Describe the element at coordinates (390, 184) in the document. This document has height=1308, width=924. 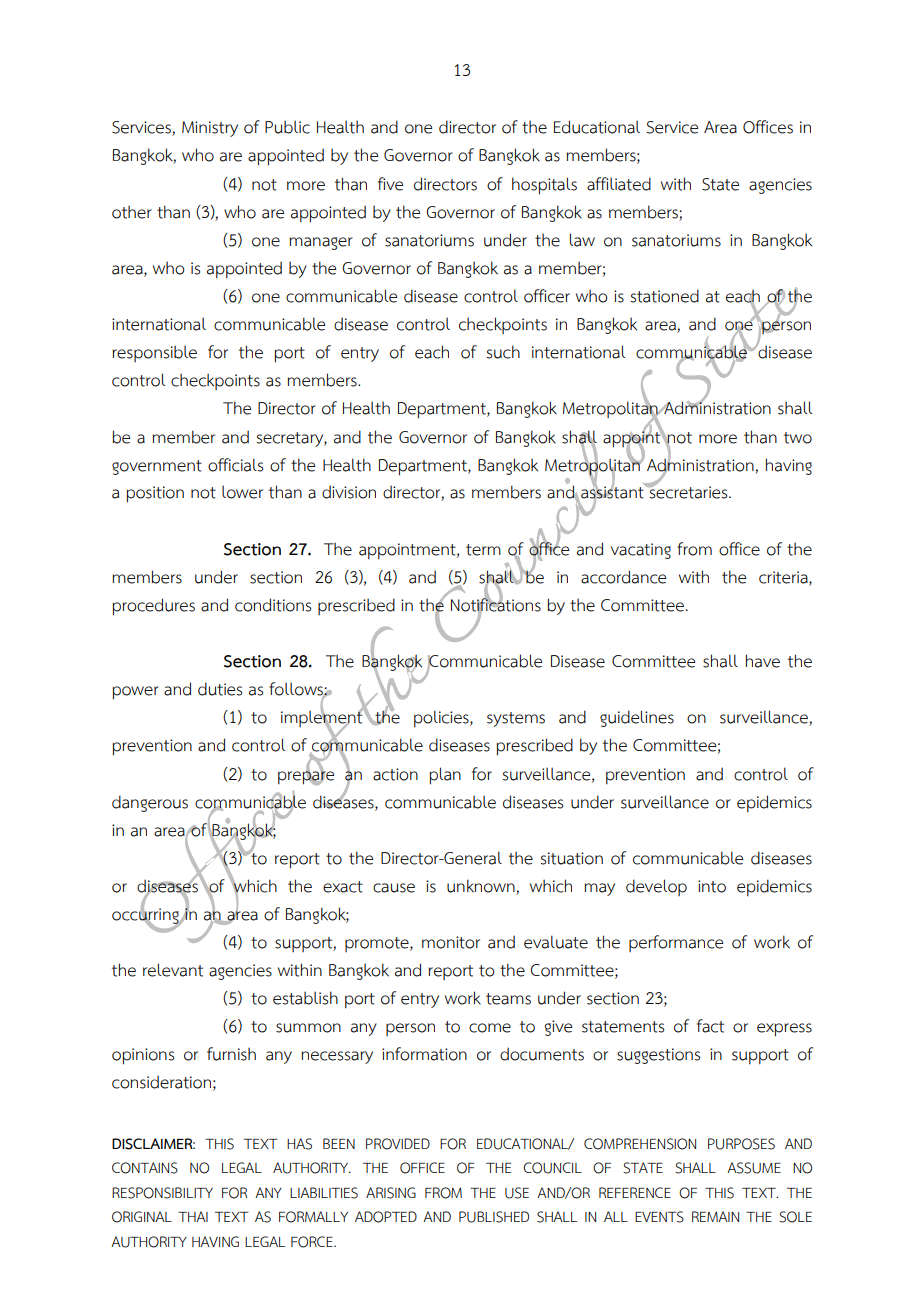
I see `five` at that location.
